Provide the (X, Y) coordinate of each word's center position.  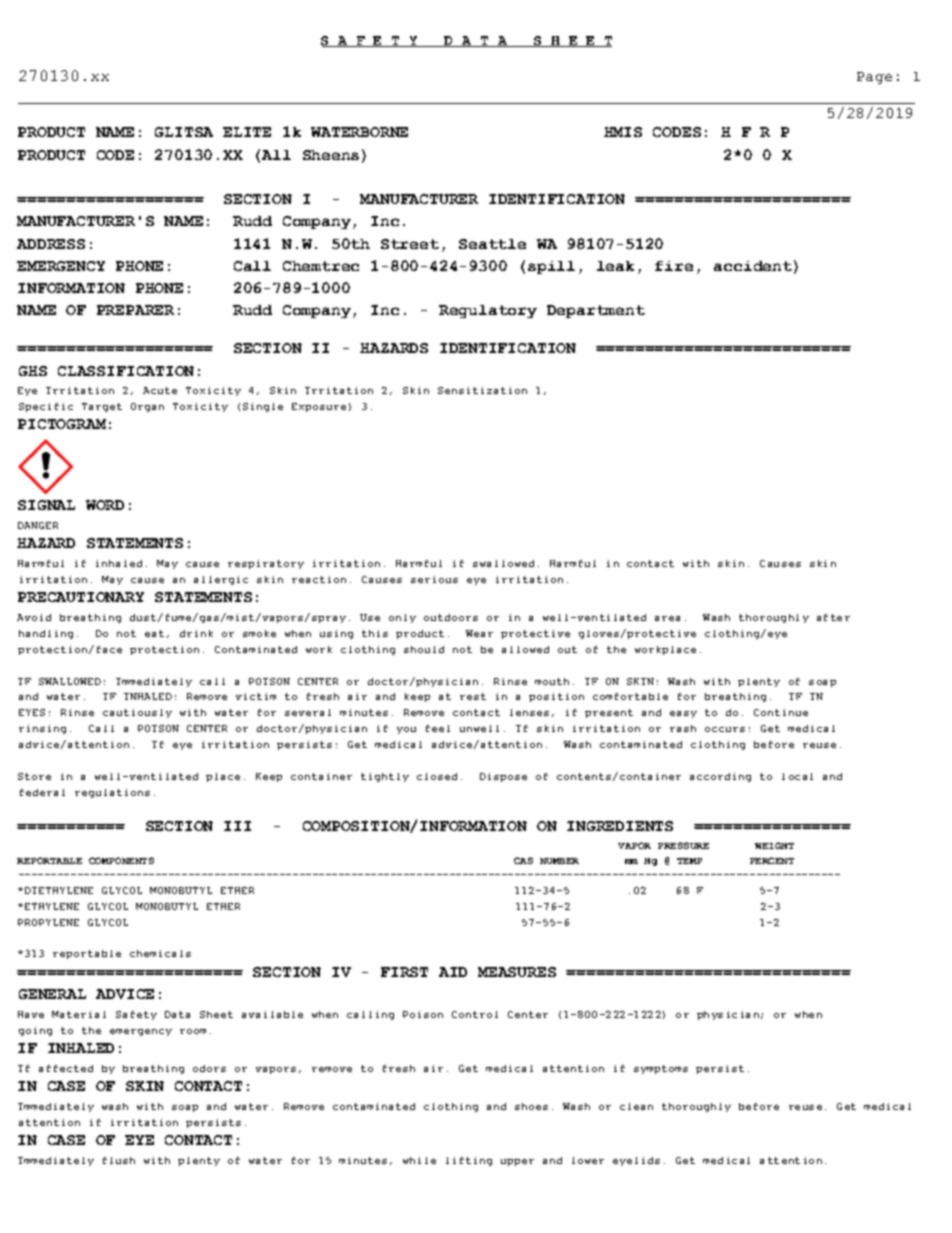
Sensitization (482, 390)
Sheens (331, 155)
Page (874, 78)
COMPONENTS (121, 860)
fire (674, 266)
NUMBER (559, 861)
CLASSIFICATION (126, 371)
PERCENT (772, 860)
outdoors (451, 617)
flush (119, 1160)
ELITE (247, 132)
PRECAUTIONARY (81, 597)
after (833, 617)
